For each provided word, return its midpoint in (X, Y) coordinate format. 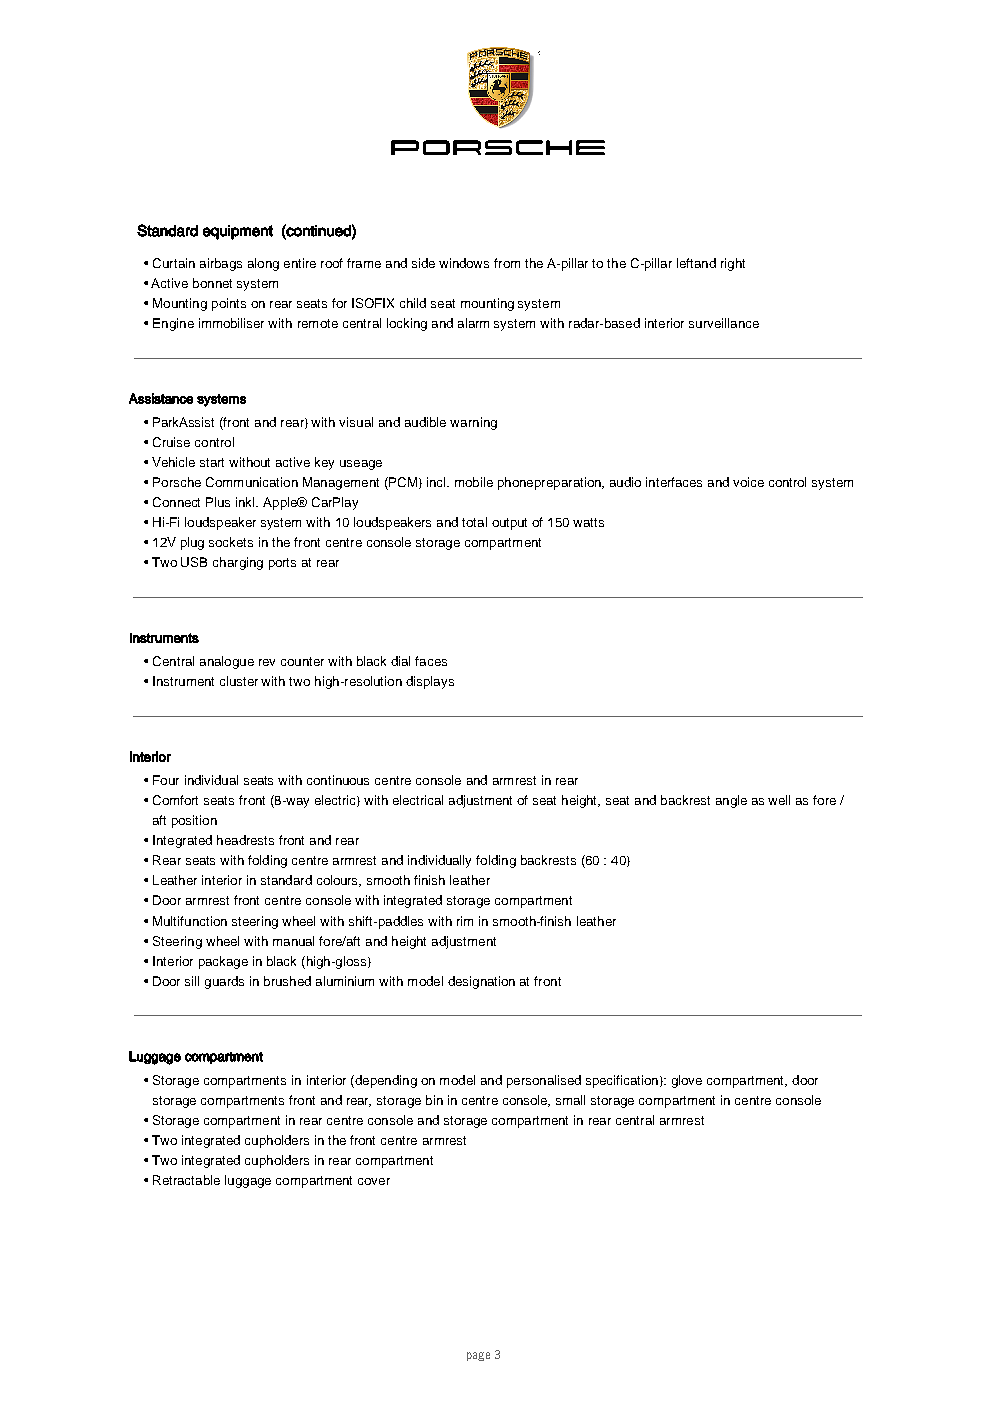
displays (430, 682)
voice (748, 482)
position (194, 821)
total (474, 522)
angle (731, 801)
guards (224, 982)
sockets (231, 542)
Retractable (186, 1180)
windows (464, 263)
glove (687, 1081)
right (733, 264)
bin (434, 1100)
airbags (221, 264)
